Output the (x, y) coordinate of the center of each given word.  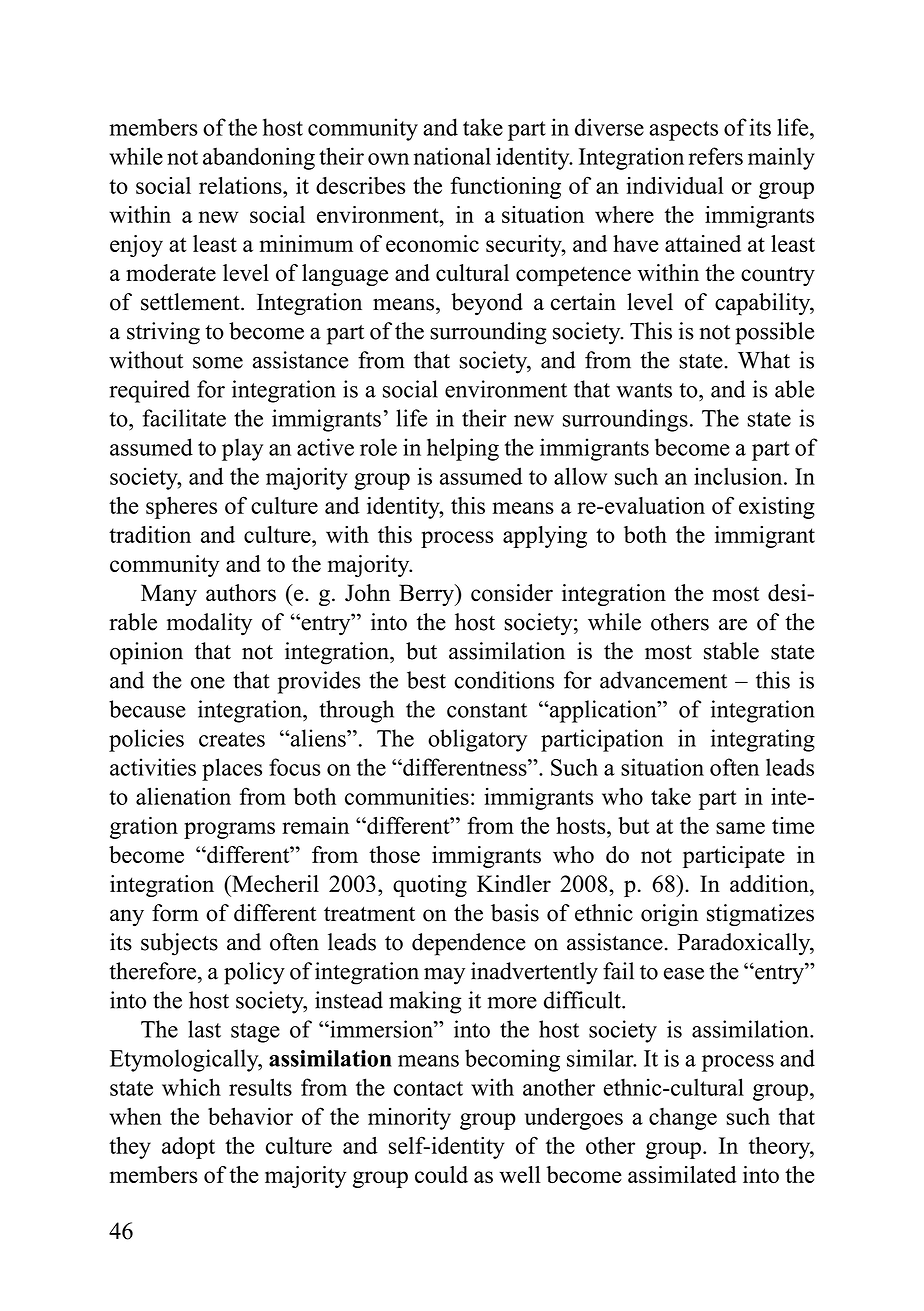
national (452, 156)
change (683, 1119)
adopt (188, 1148)
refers (716, 156)
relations (241, 185)
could (441, 1174)
